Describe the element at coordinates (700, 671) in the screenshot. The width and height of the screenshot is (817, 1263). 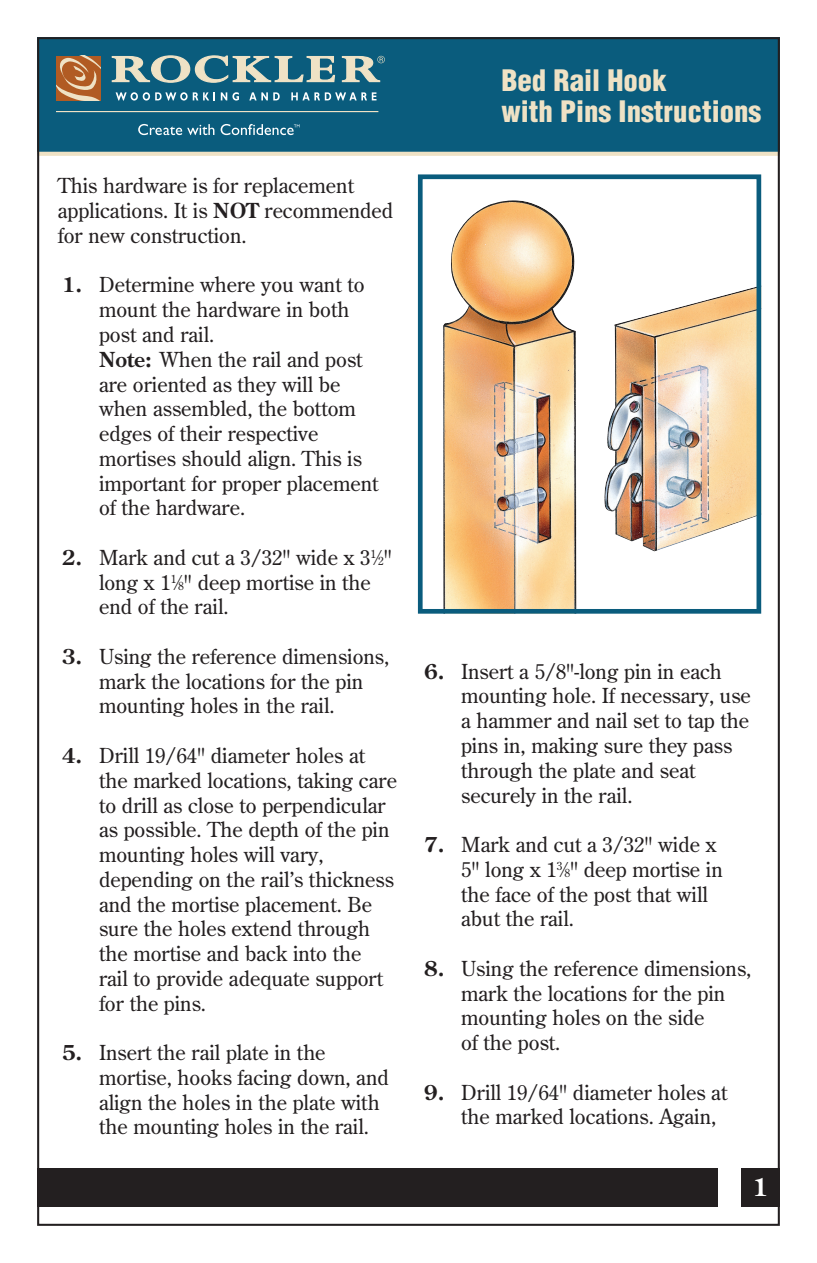
I see `each` at that location.
